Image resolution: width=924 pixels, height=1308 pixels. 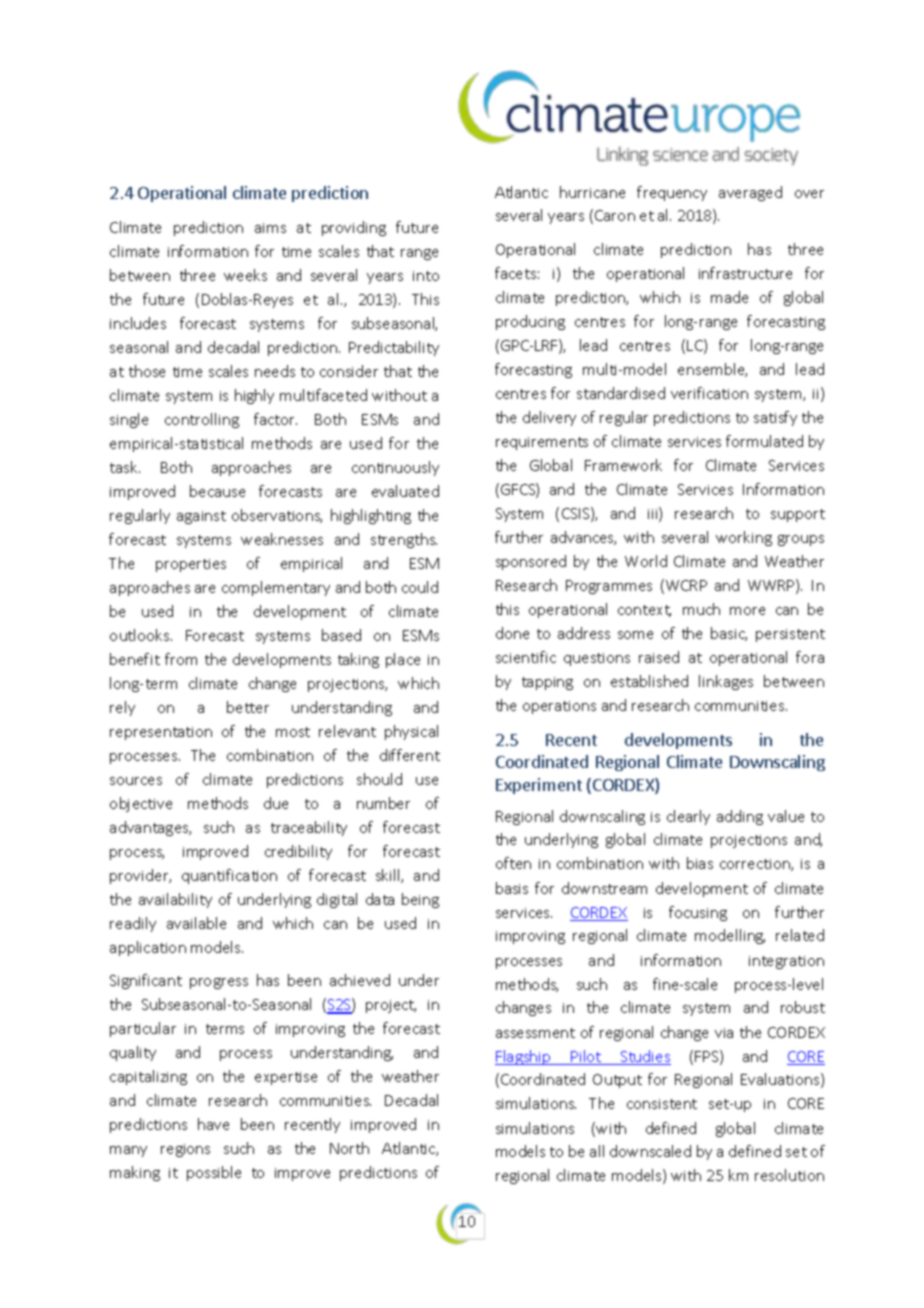 I want to click on aims, so click(x=270, y=228).
